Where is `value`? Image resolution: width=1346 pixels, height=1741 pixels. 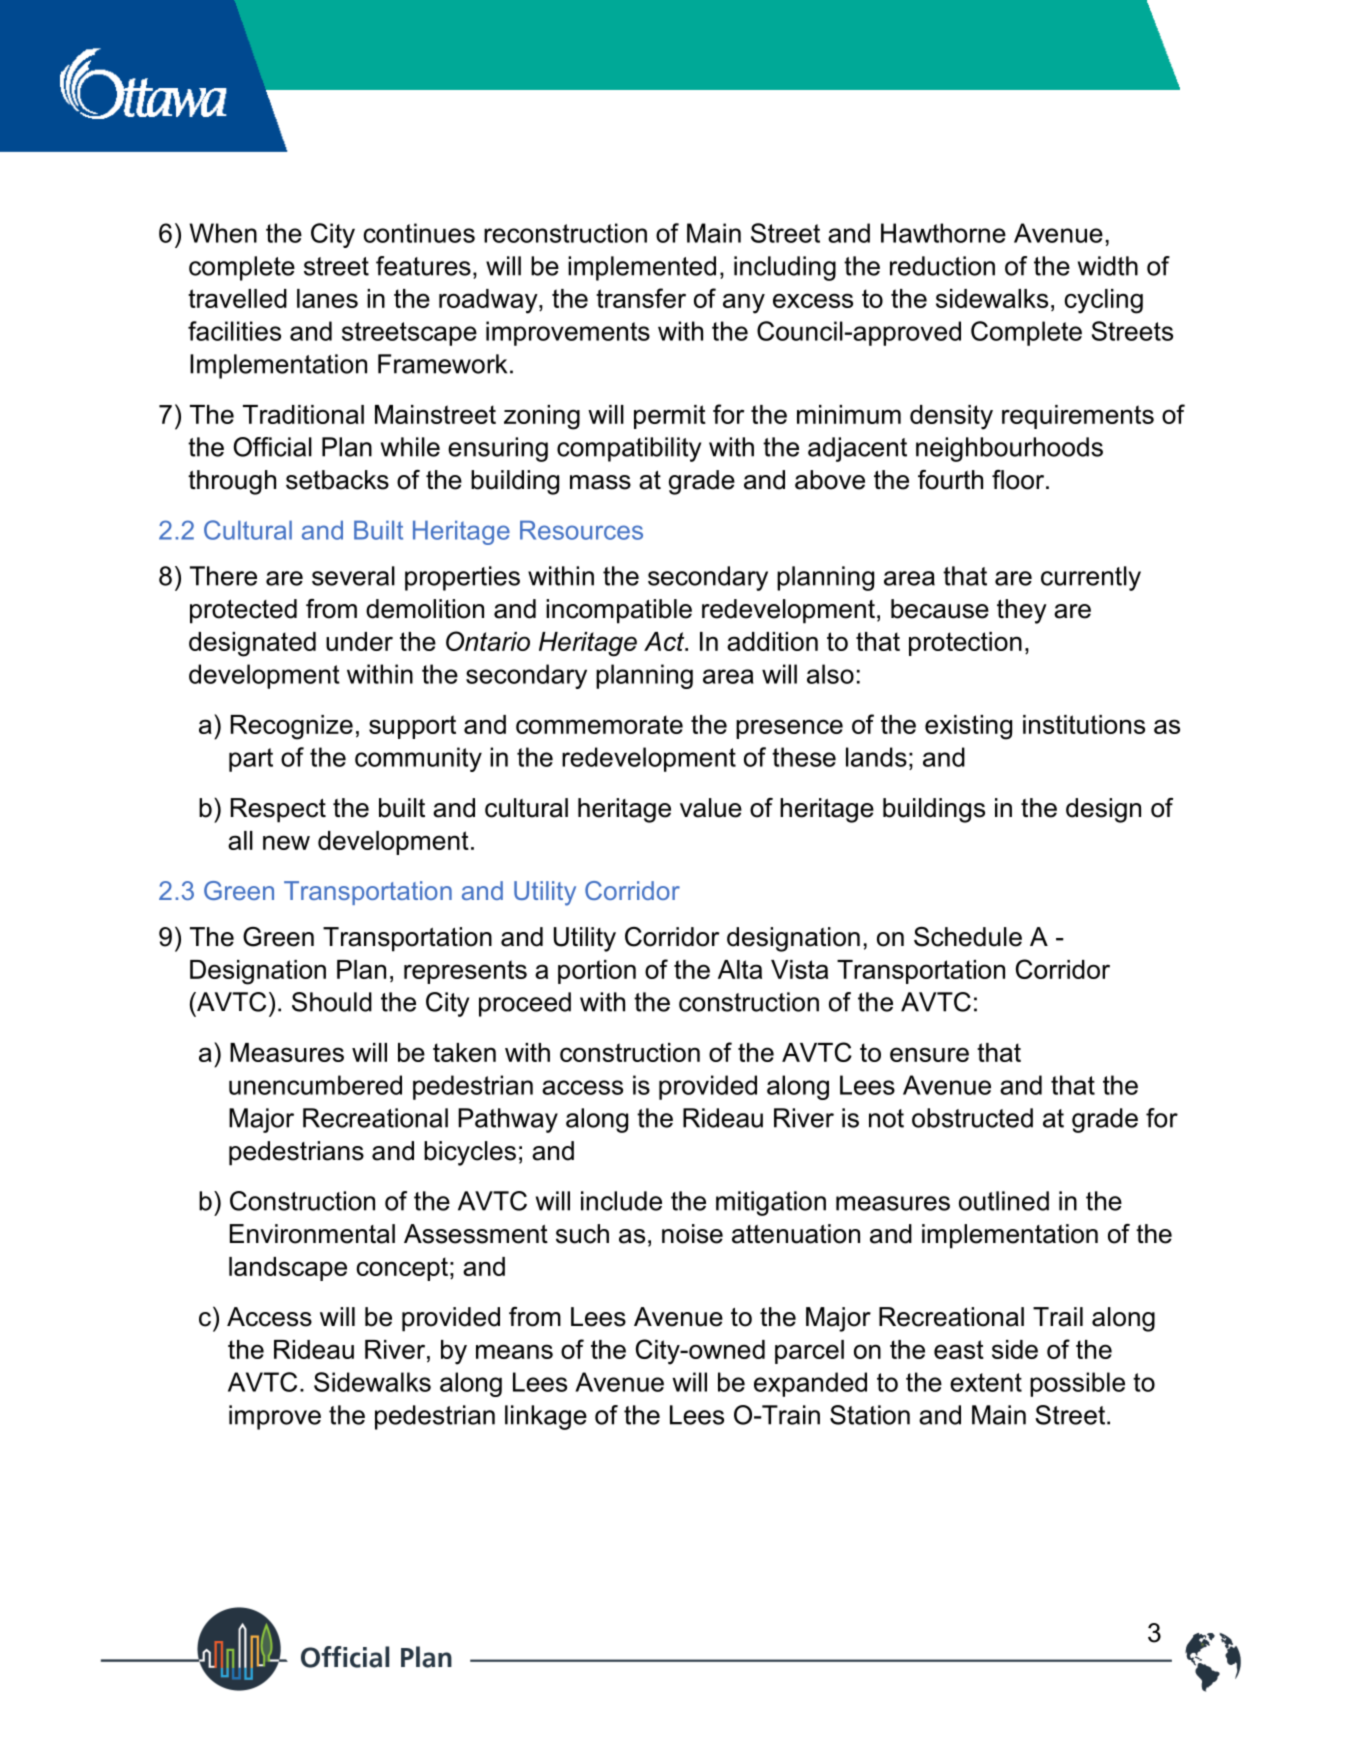 value is located at coordinates (711, 808).
